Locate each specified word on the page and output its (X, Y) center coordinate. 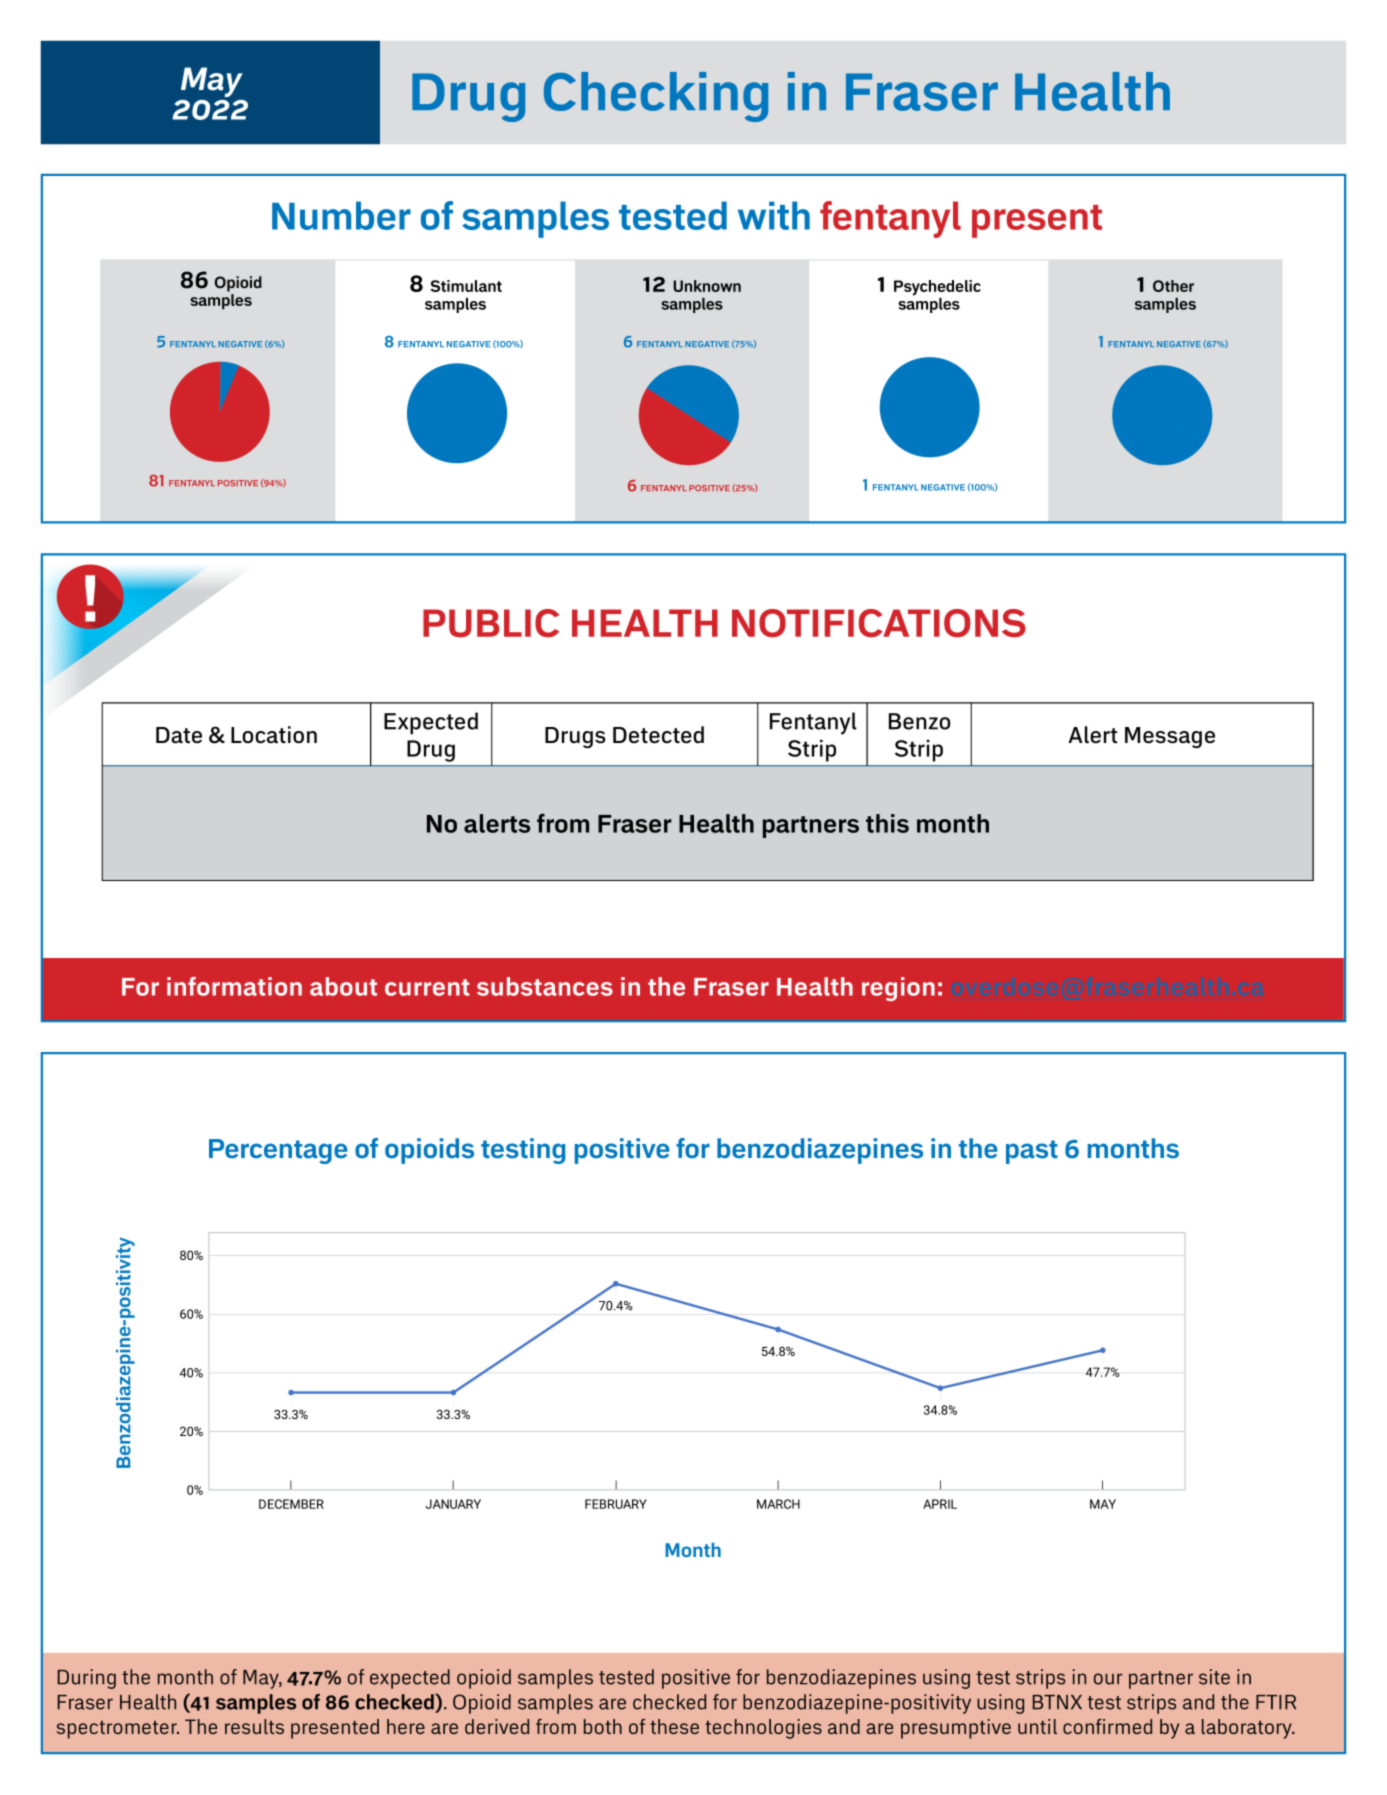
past (1032, 1152)
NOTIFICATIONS (879, 623)
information (234, 986)
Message (1170, 737)
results (254, 1726)
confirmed (1107, 1726)
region (898, 989)
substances (545, 986)
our (1108, 1679)
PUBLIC (491, 623)
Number (341, 215)
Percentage (278, 1151)
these (674, 1726)
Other (1173, 286)
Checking (656, 97)
